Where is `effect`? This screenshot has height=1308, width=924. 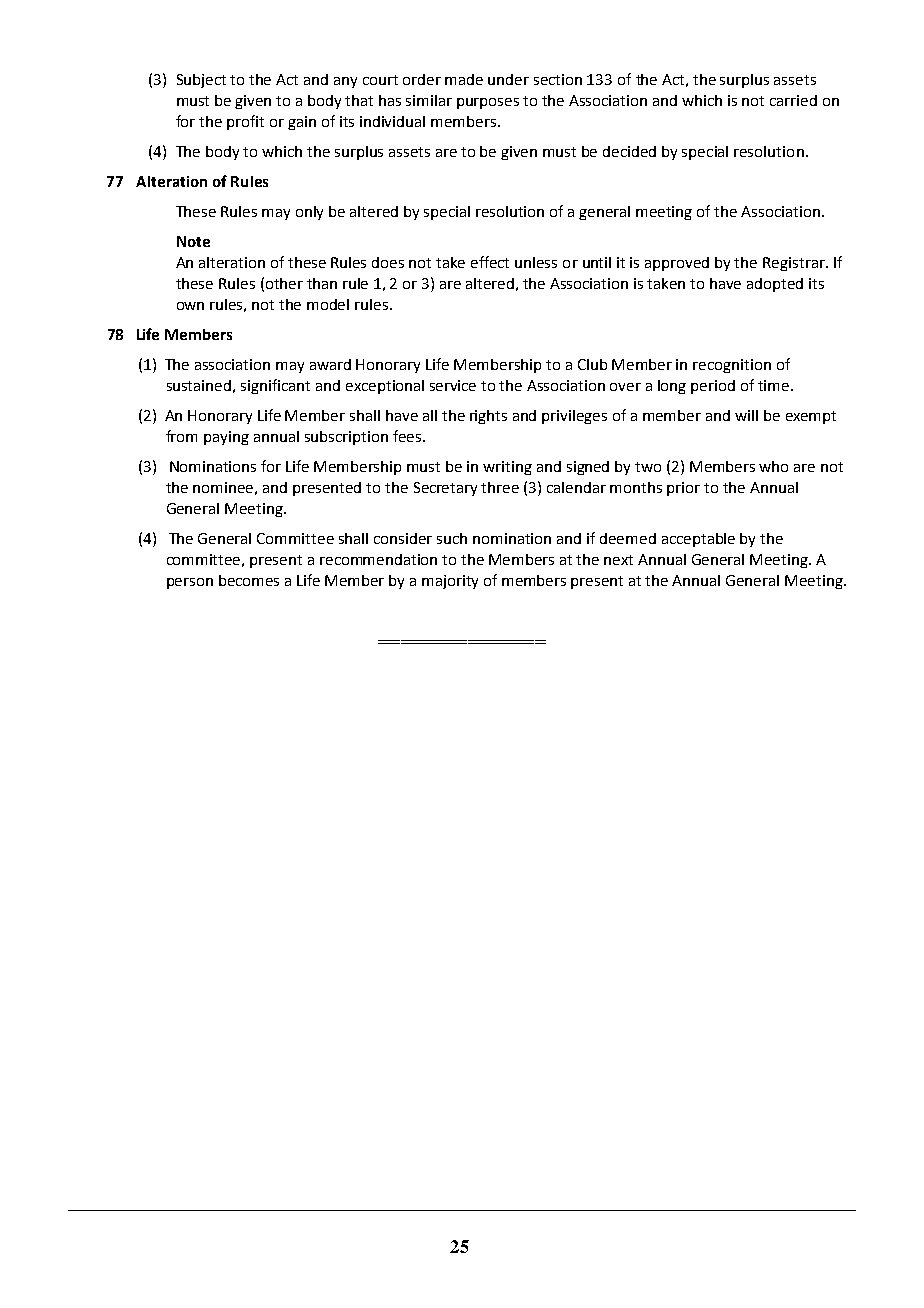
effect is located at coordinates (490, 262).
